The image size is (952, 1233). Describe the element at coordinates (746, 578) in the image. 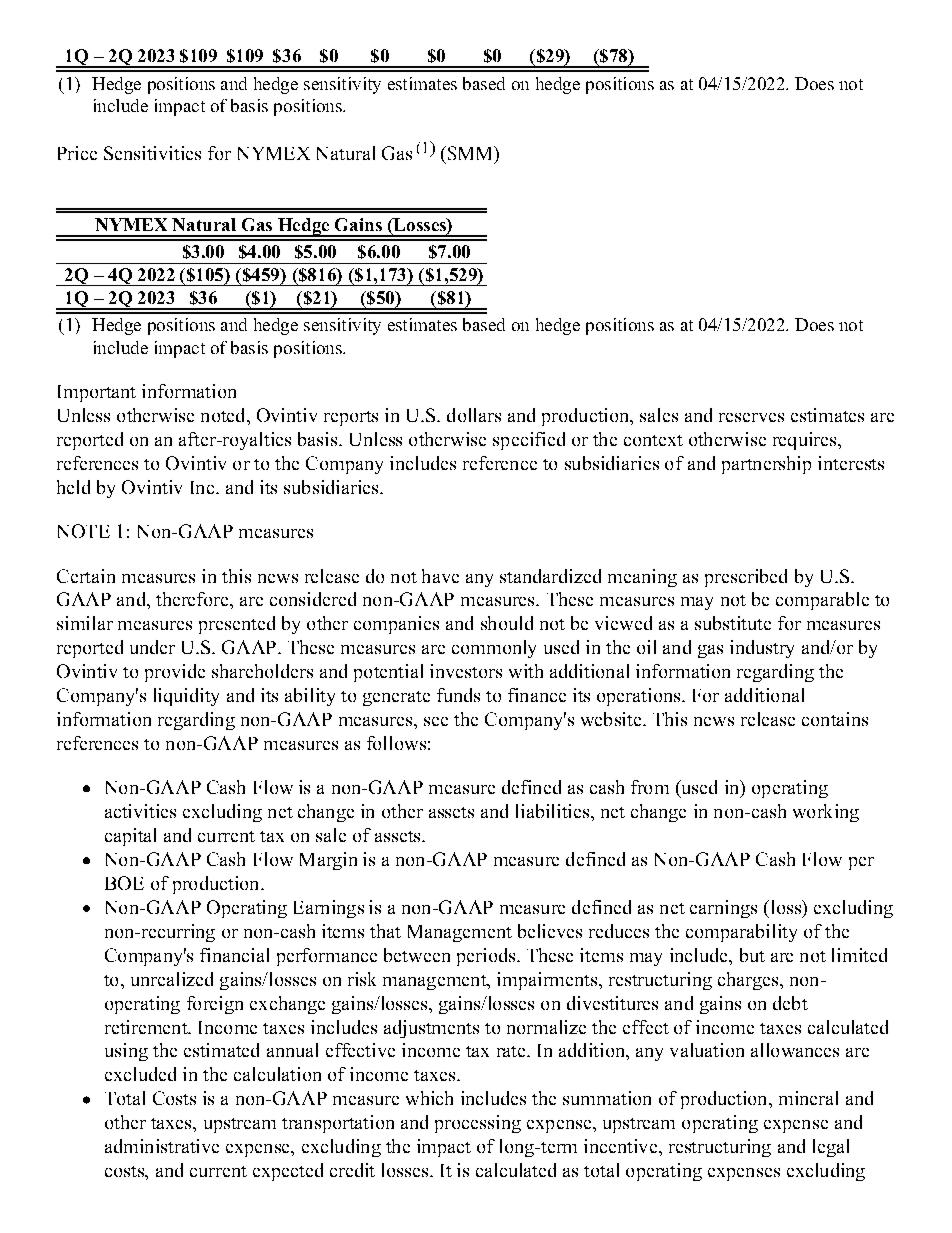

I see `prescribed` at that location.
